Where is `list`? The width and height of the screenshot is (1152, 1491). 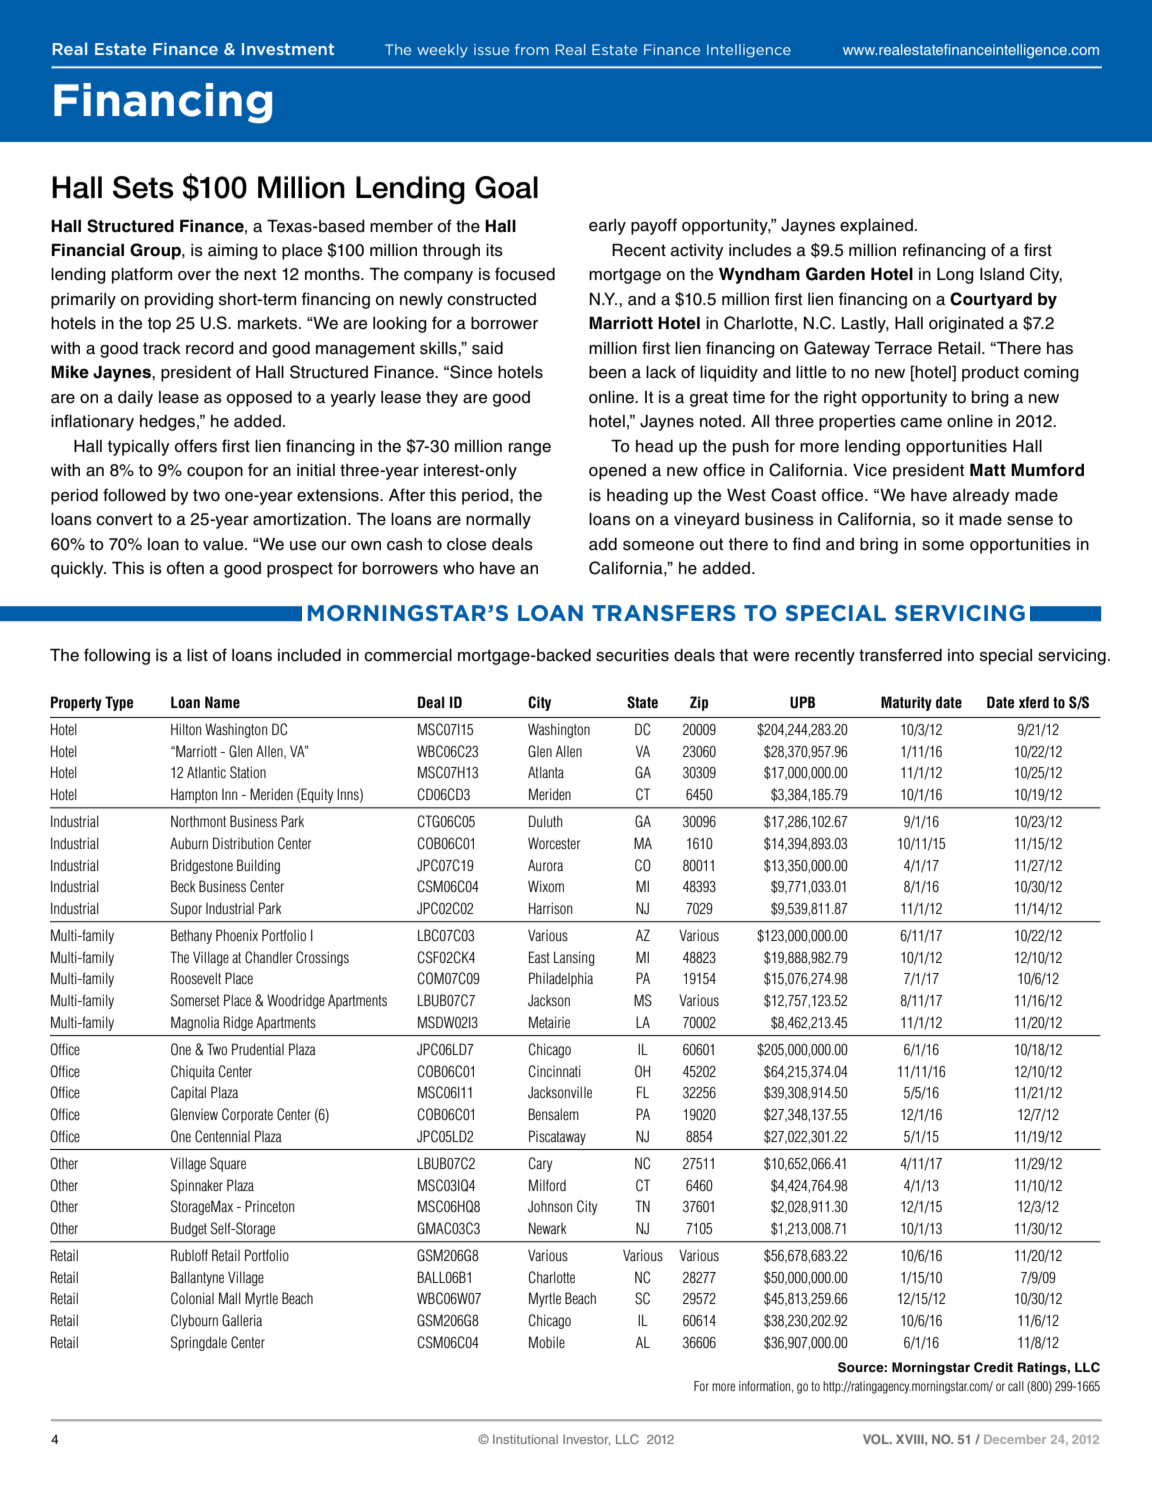
list is located at coordinates (197, 655).
